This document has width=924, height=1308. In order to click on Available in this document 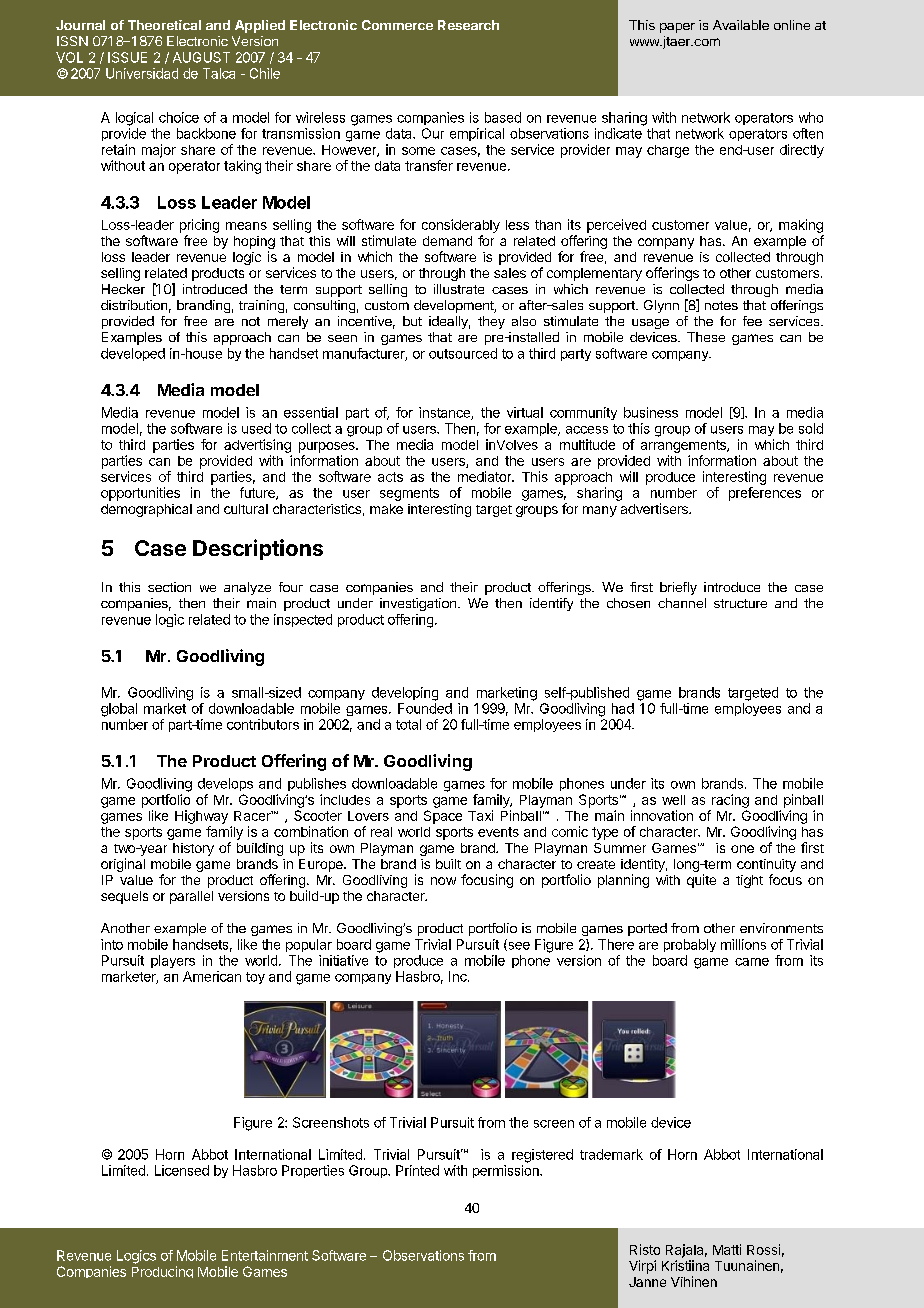, I will do `click(741, 25)`.
